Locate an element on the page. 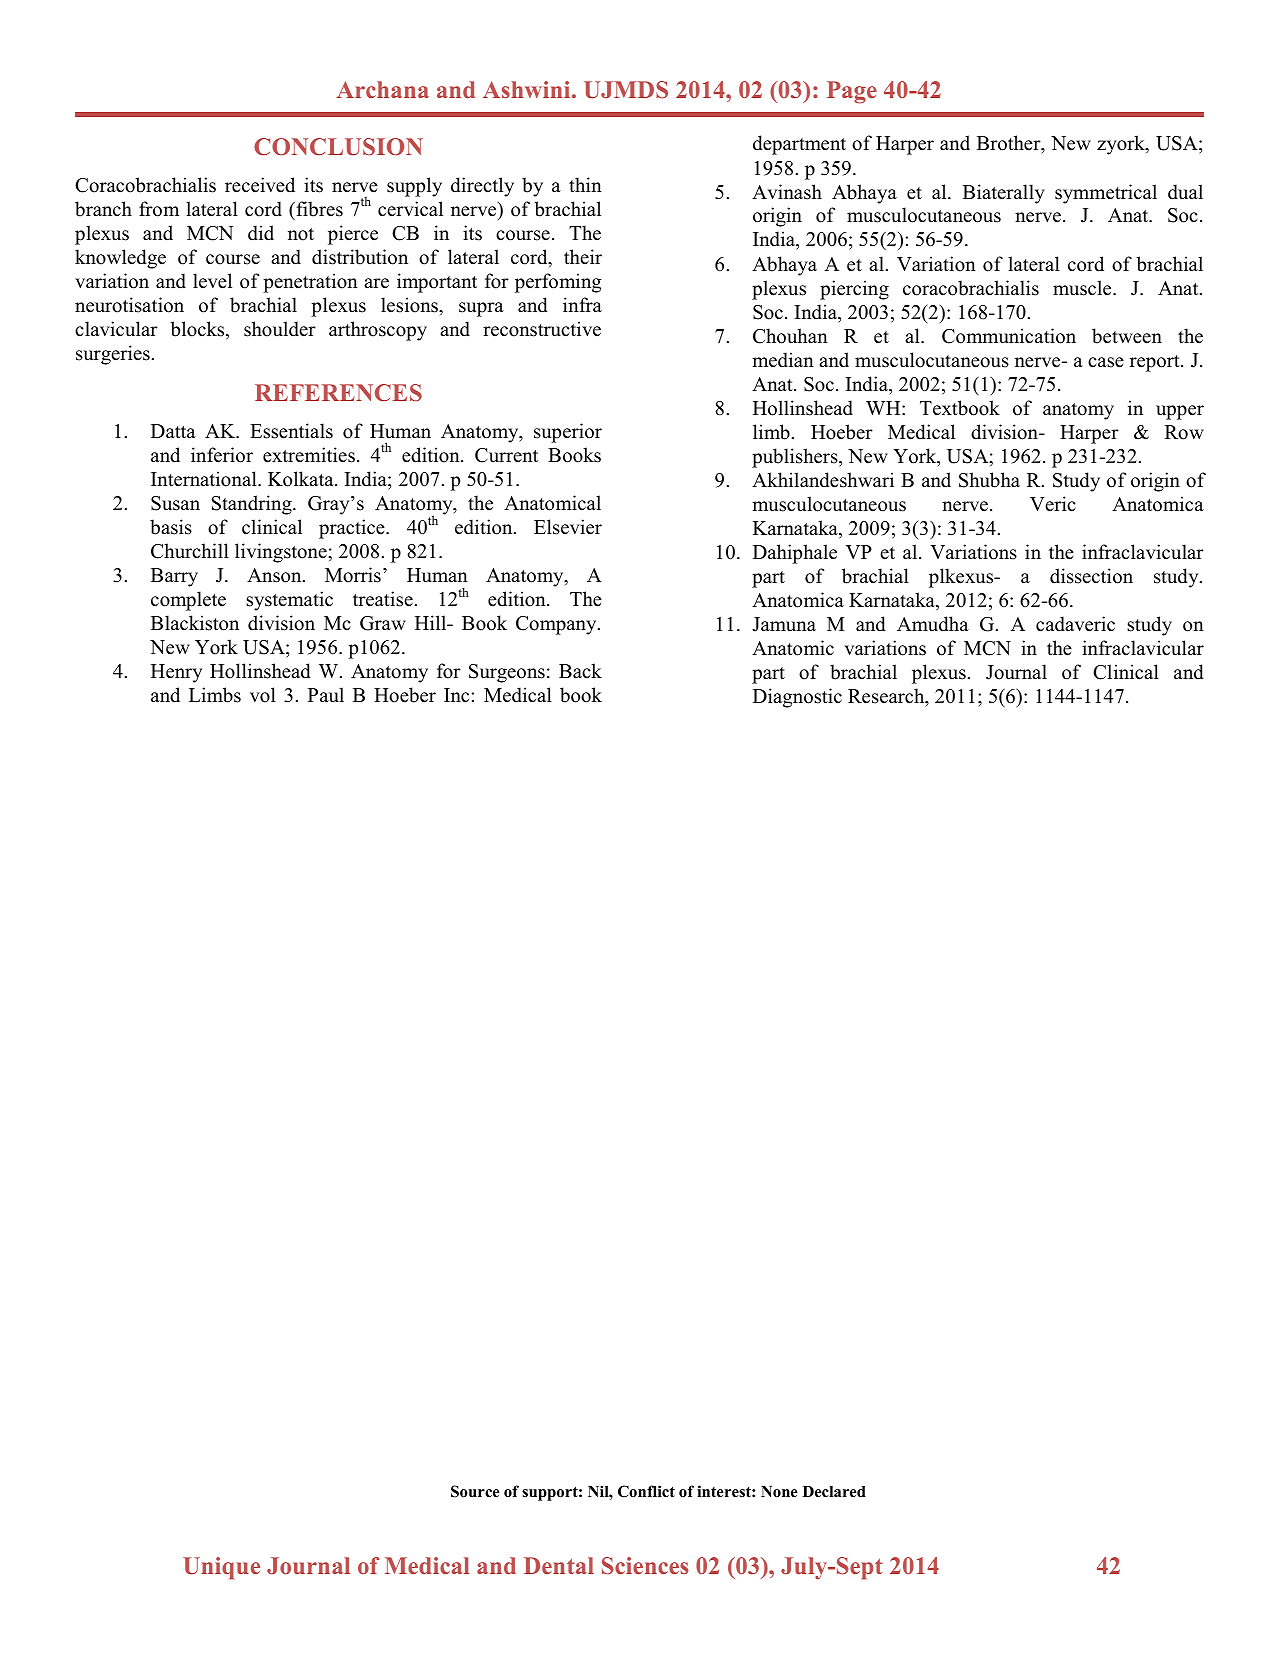 Image resolution: width=1279 pixels, height=1655 pixels. None is located at coordinates (779, 1491).
